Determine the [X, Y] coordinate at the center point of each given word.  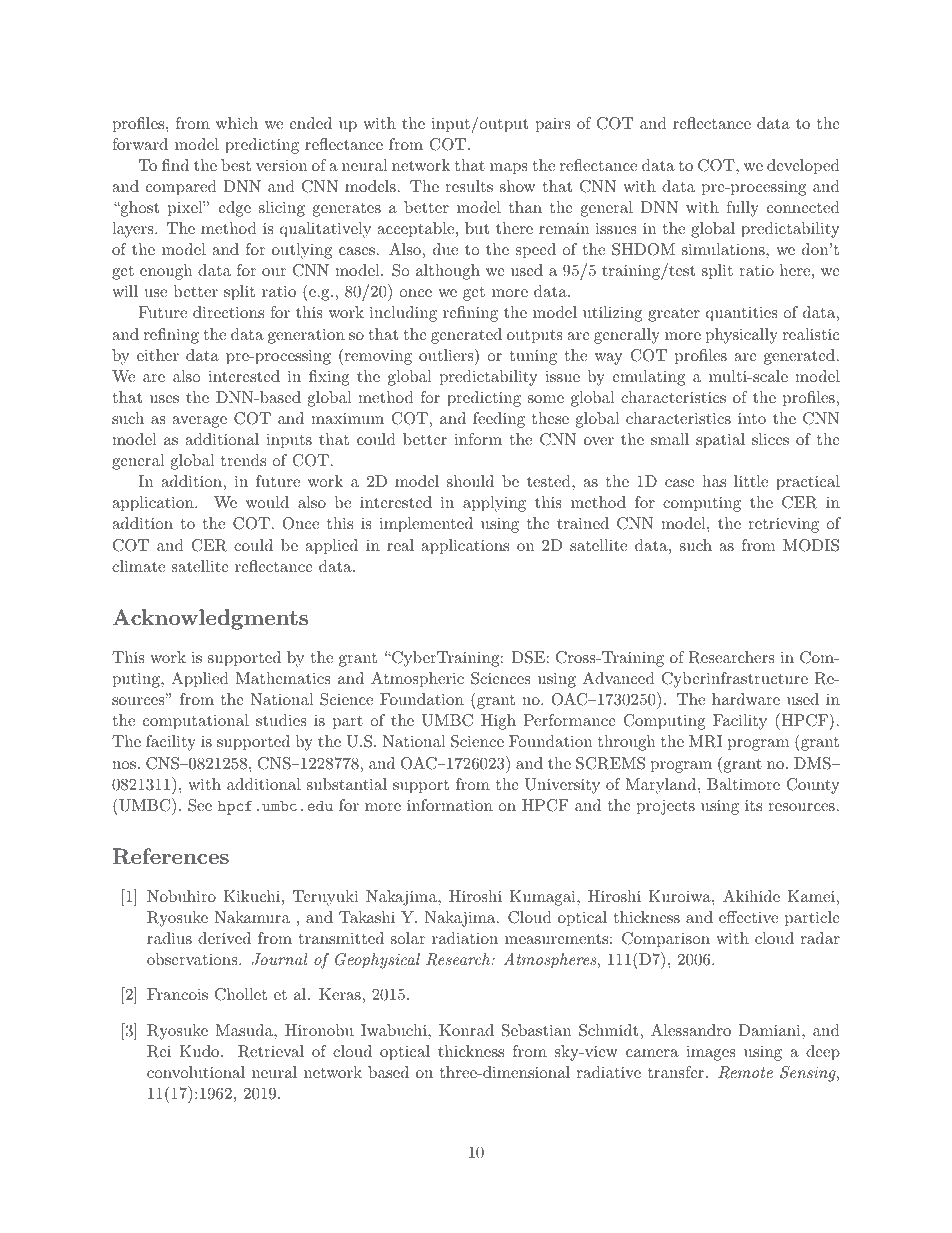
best [236, 165]
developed [803, 167]
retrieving [783, 525]
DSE [528, 657]
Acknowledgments [210, 619]
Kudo [200, 1051]
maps [509, 169]
